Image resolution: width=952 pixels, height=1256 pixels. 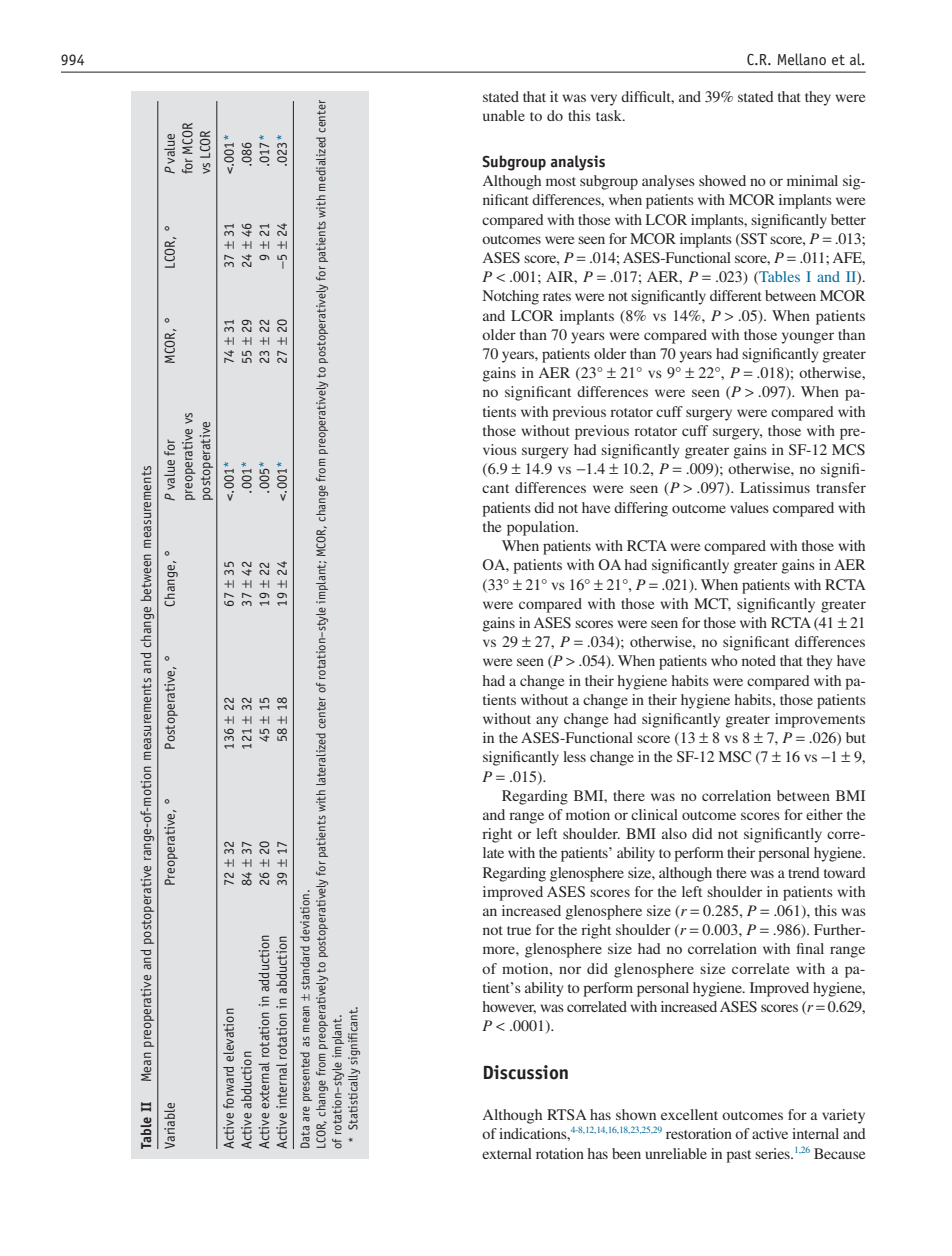 What do you see at coordinates (712, 604) in the page?
I see `MCT` at bounding box center [712, 604].
